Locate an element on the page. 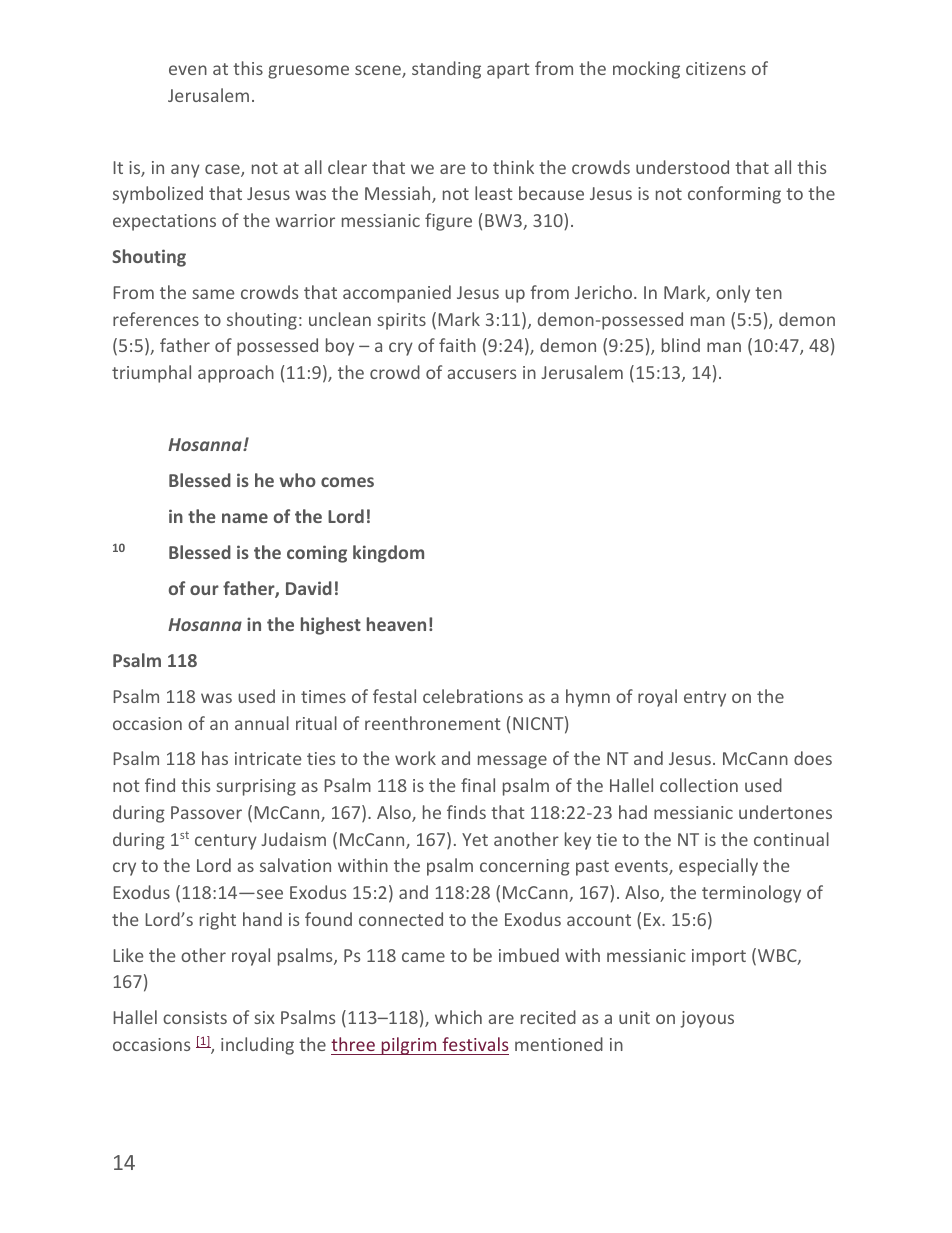 This image has width=952, height=1233. our is located at coordinates (204, 590).
